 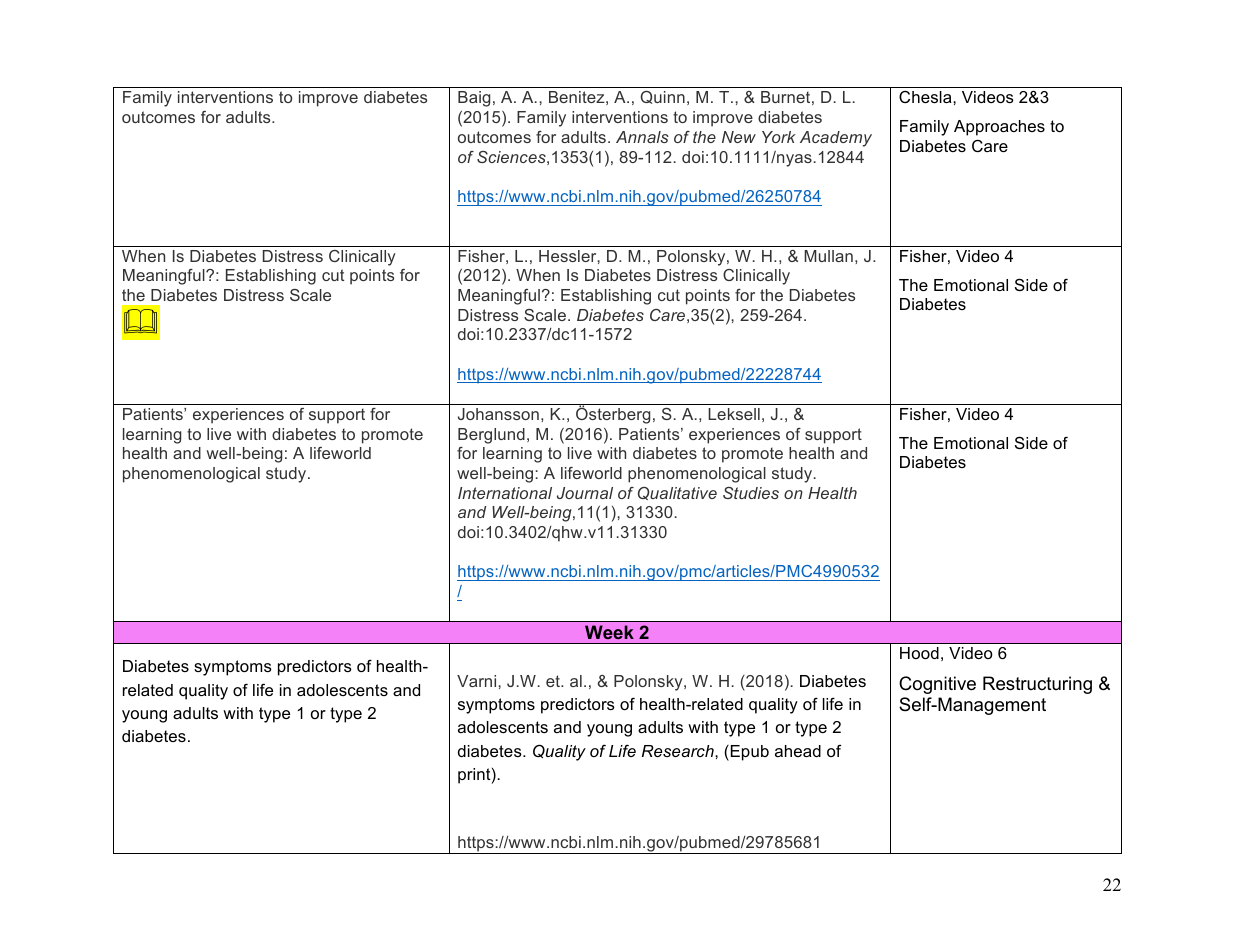 What do you see at coordinates (999, 128) in the screenshot?
I see `Approaches` at bounding box center [999, 128].
